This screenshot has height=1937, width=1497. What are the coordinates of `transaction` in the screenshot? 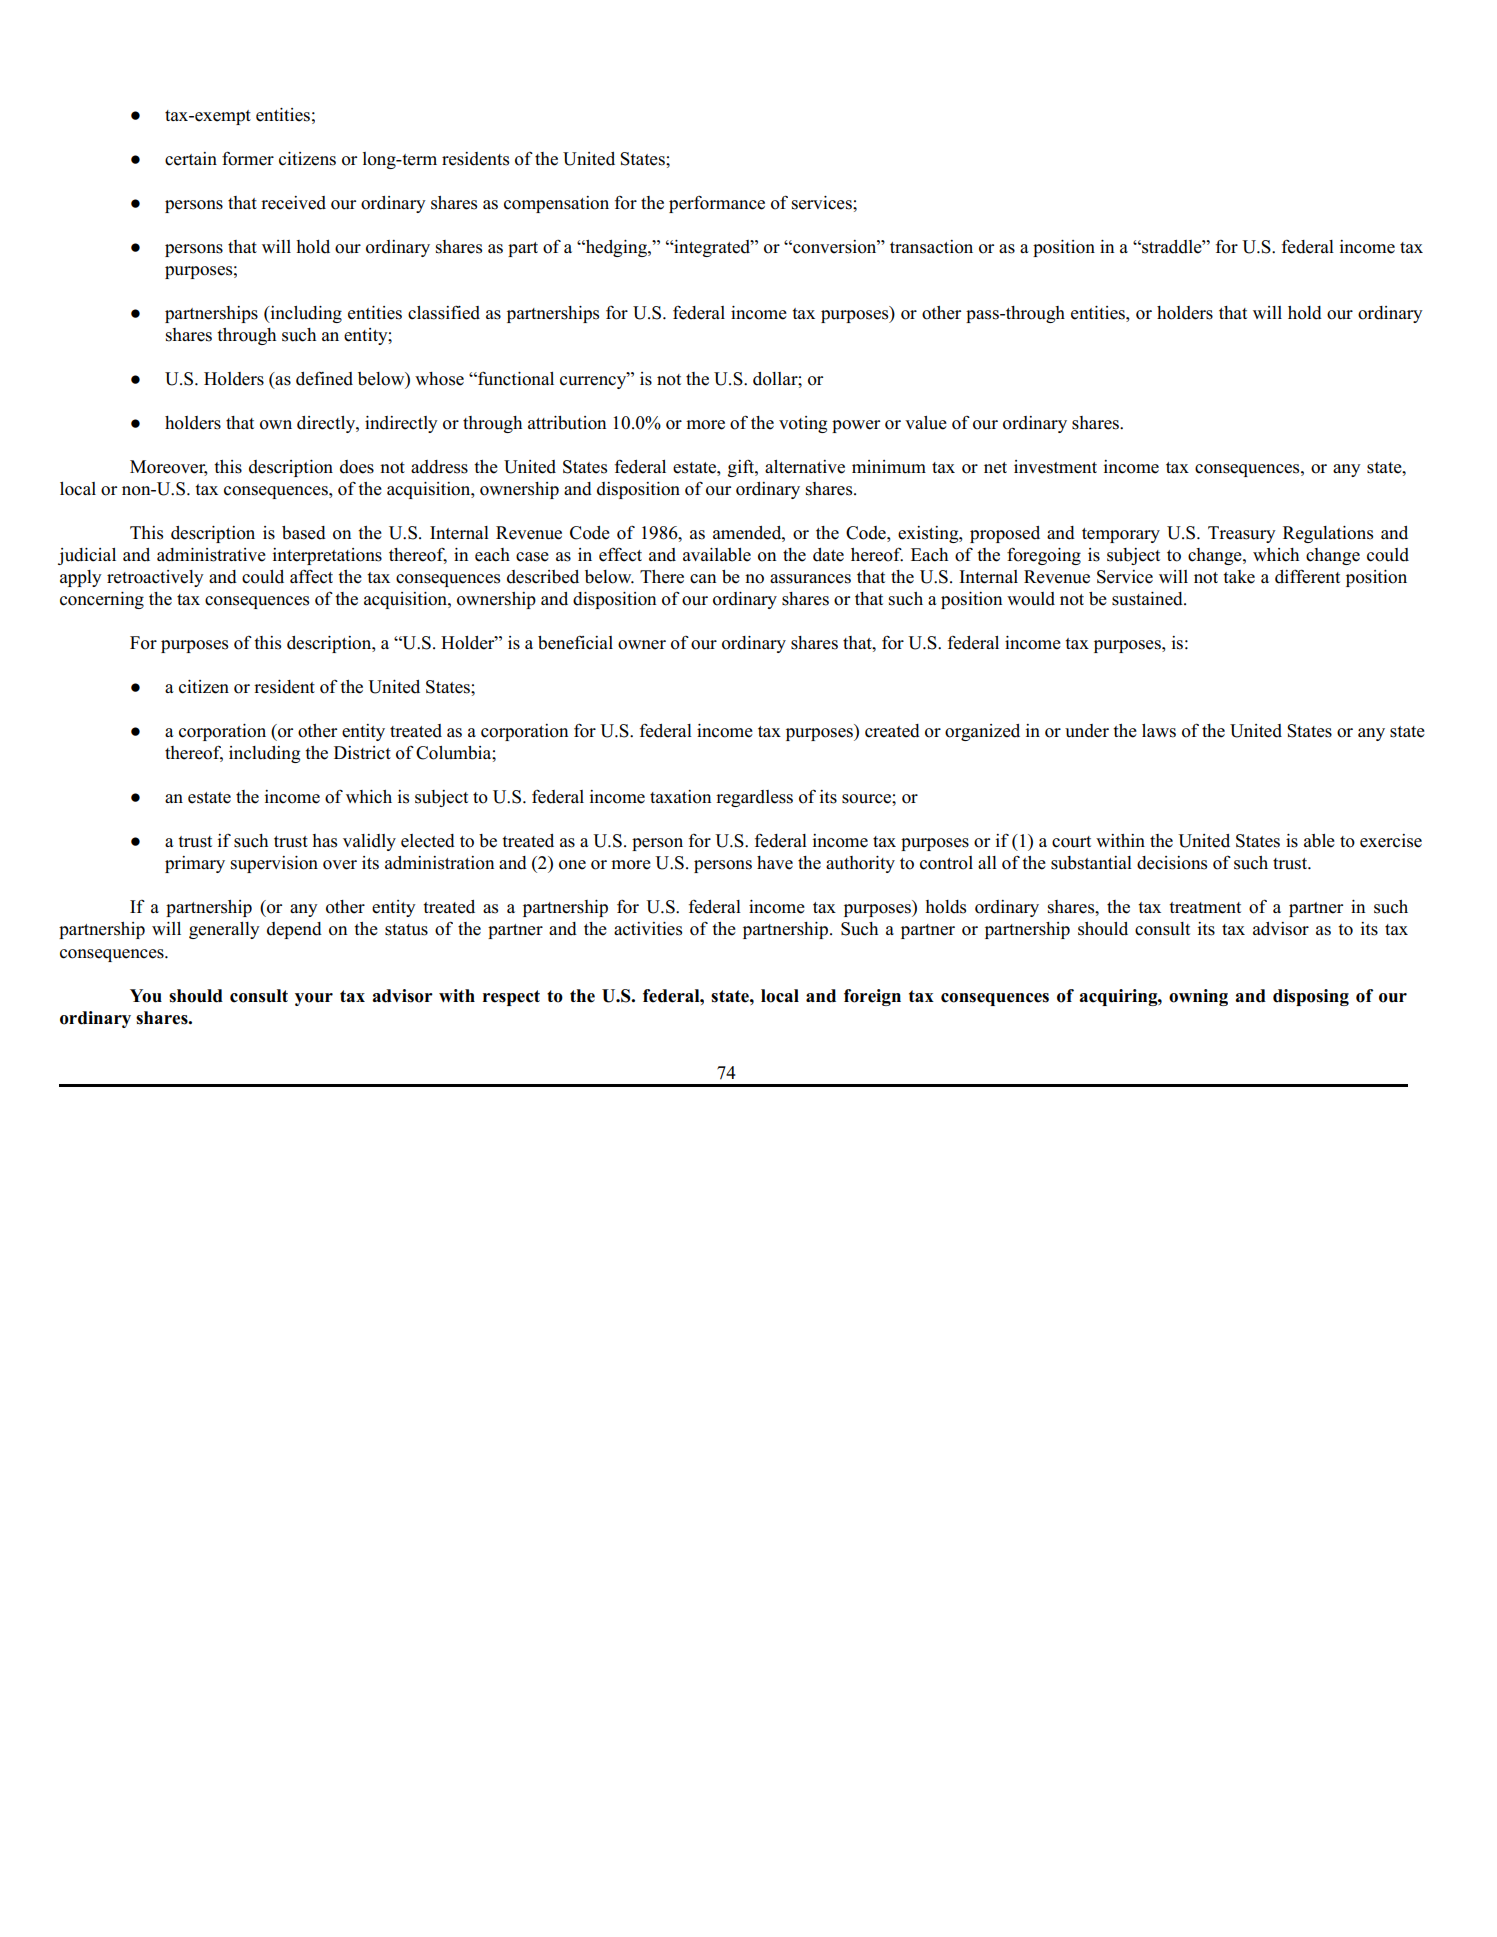 It's located at (931, 247).
